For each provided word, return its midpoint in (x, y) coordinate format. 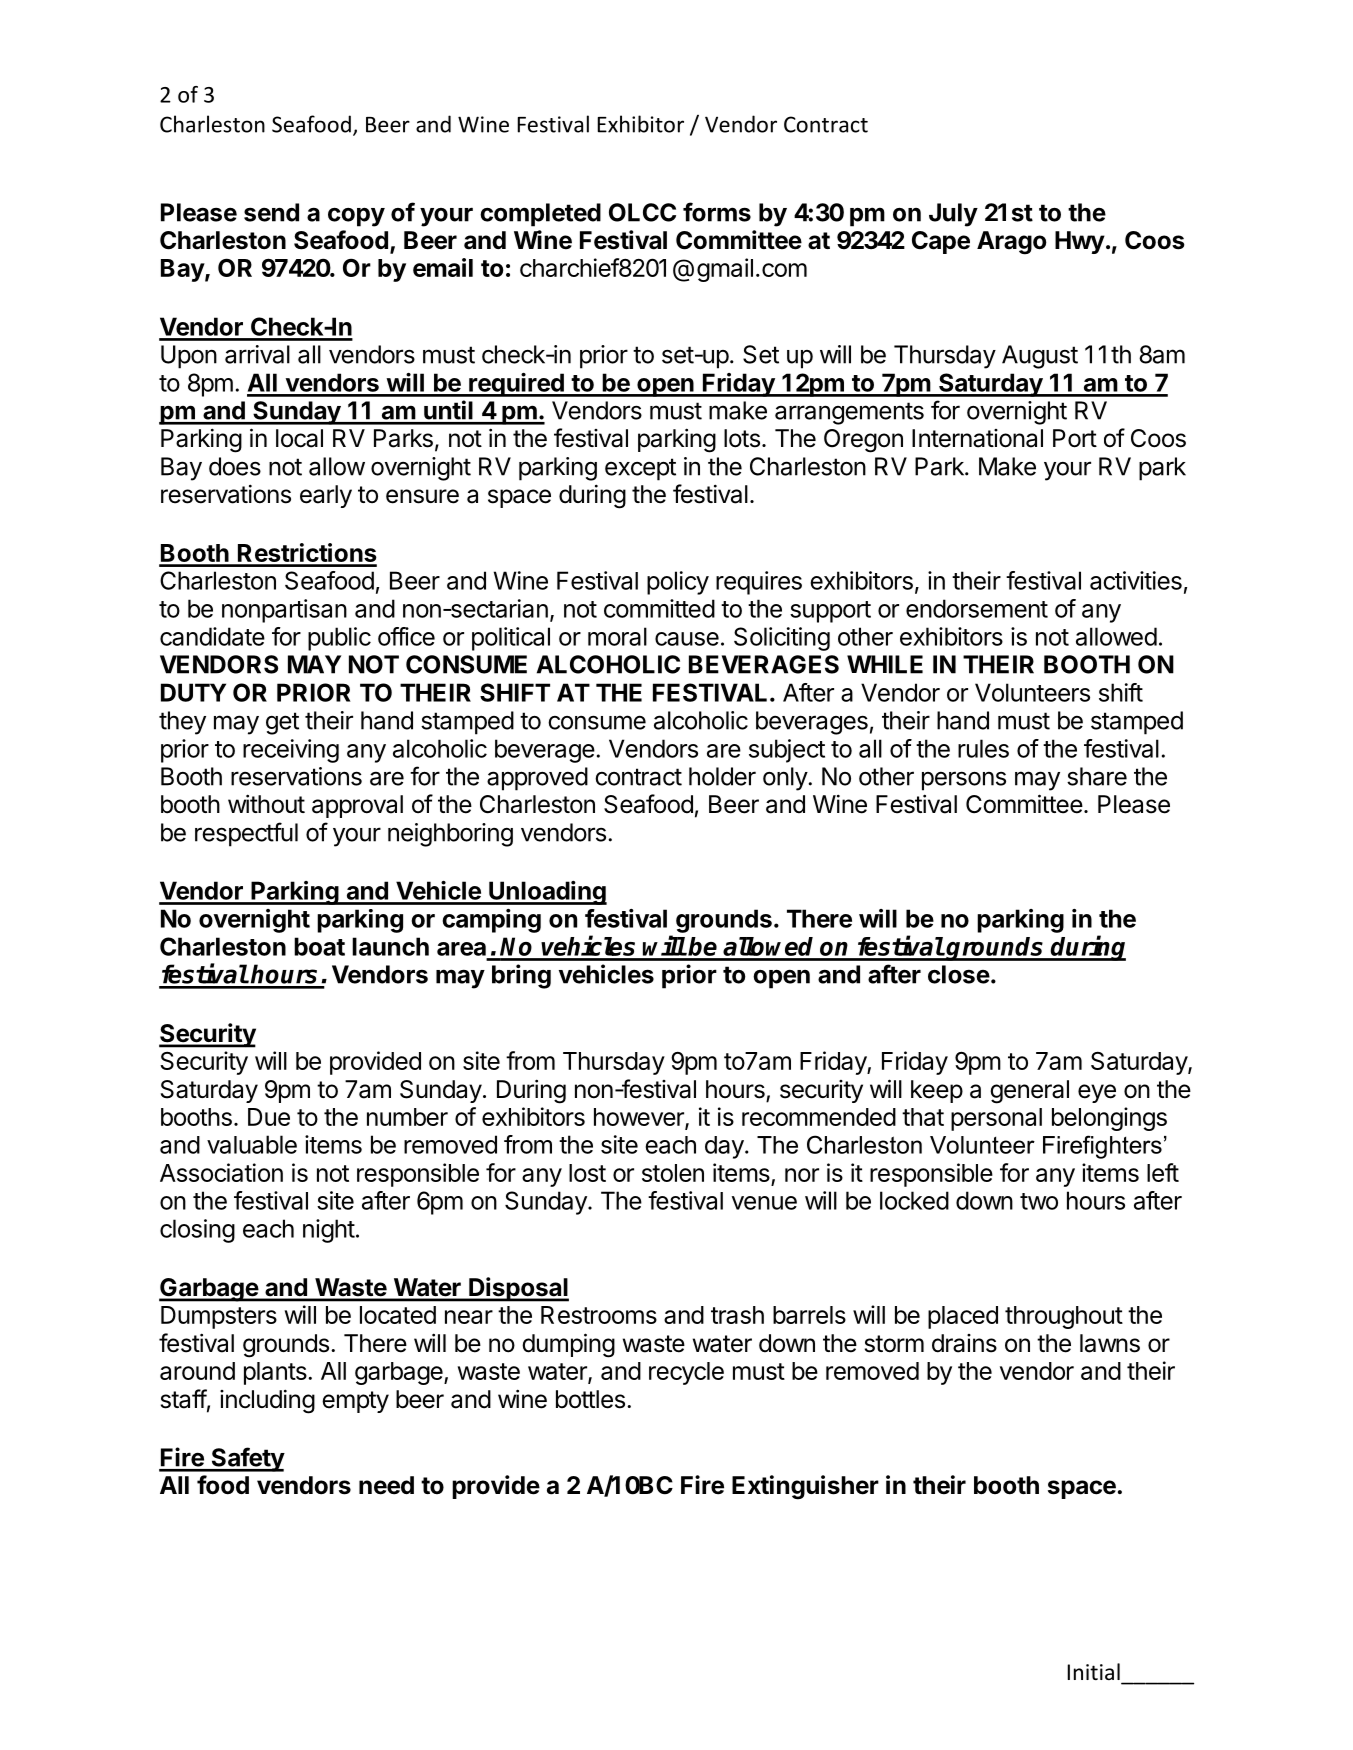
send (271, 212)
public (339, 639)
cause (687, 639)
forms (717, 212)
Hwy (1080, 242)
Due (269, 1117)
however (640, 1118)
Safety (247, 1459)
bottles (590, 1399)
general (1029, 1092)
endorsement (977, 608)
